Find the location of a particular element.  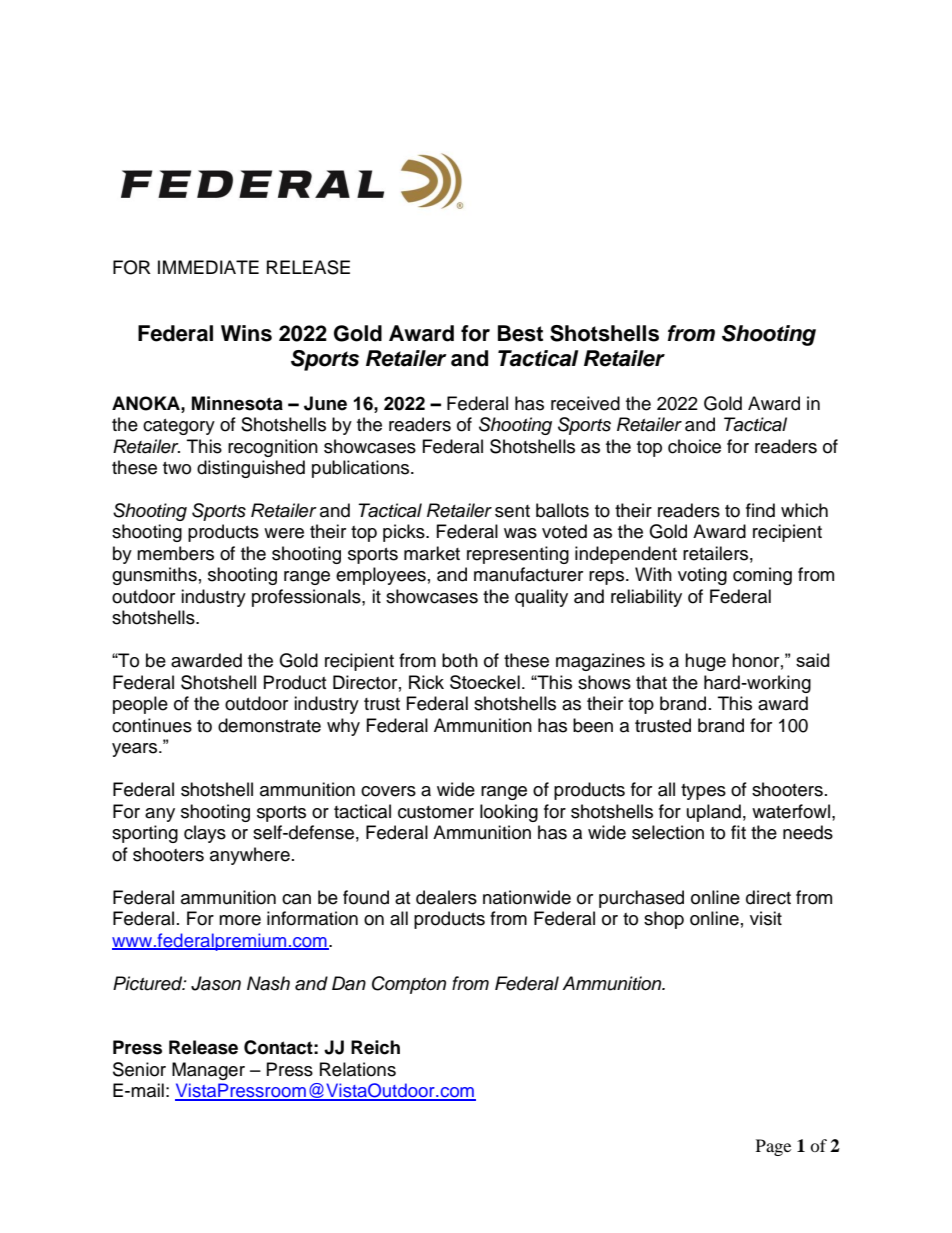

IMMEDIATE is located at coordinates (208, 267).
